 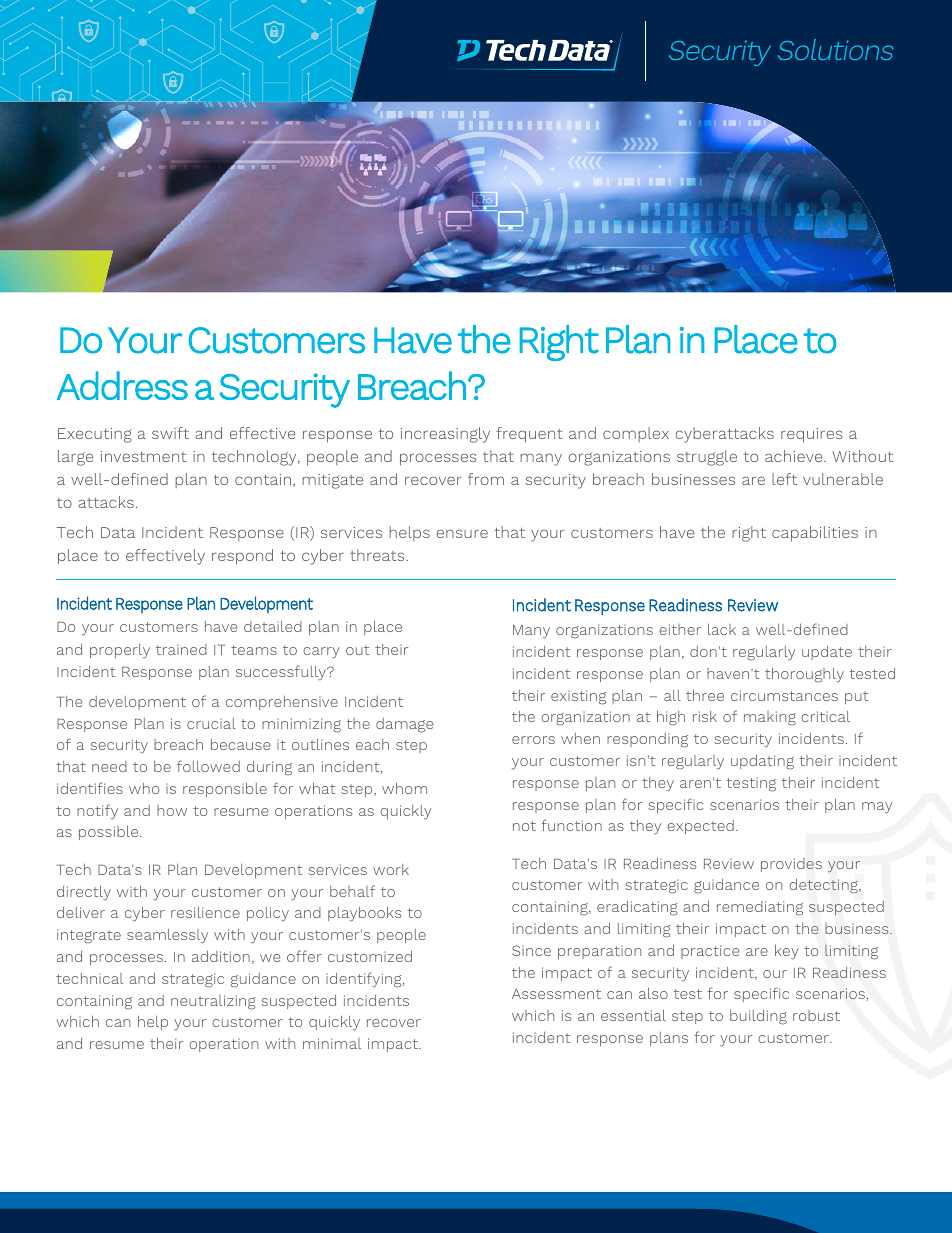 What do you see at coordinates (758, 1017) in the screenshot?
I see `building` at bounding box center [758, 1017].
